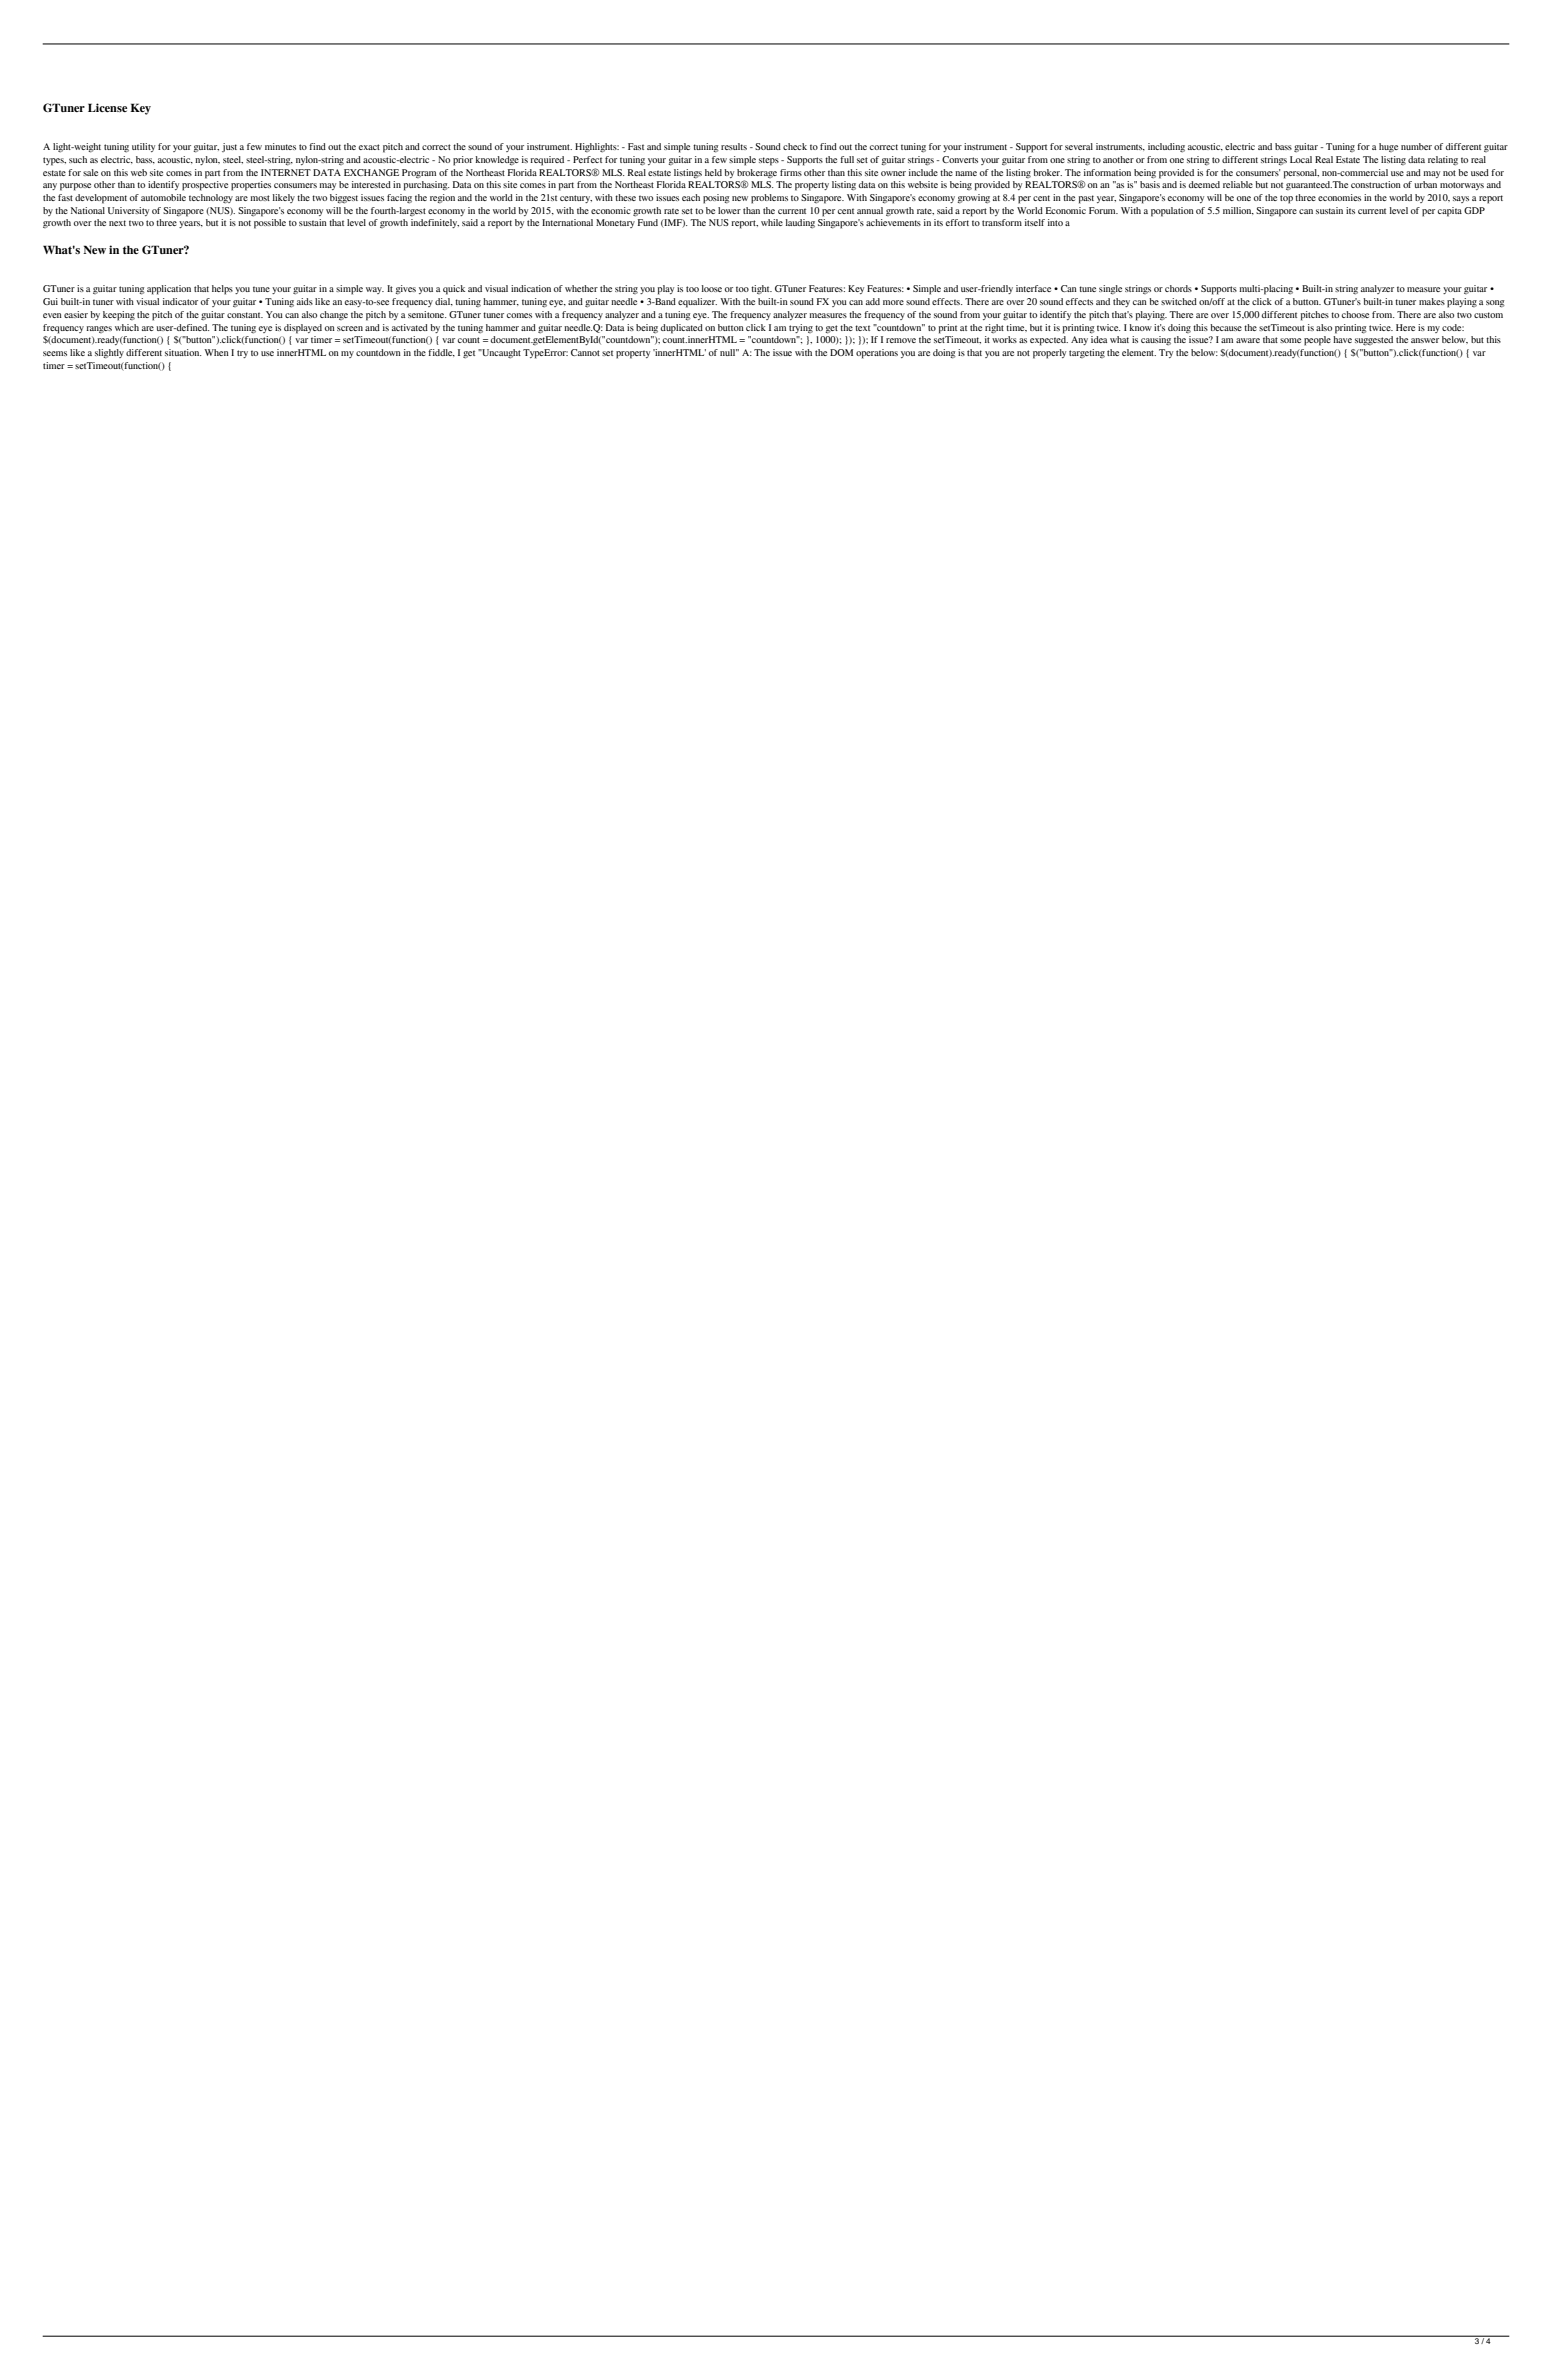  What do you see at coordinates (1238, 211) in the image?
I see `million` at bounding box center [1238, 211].
